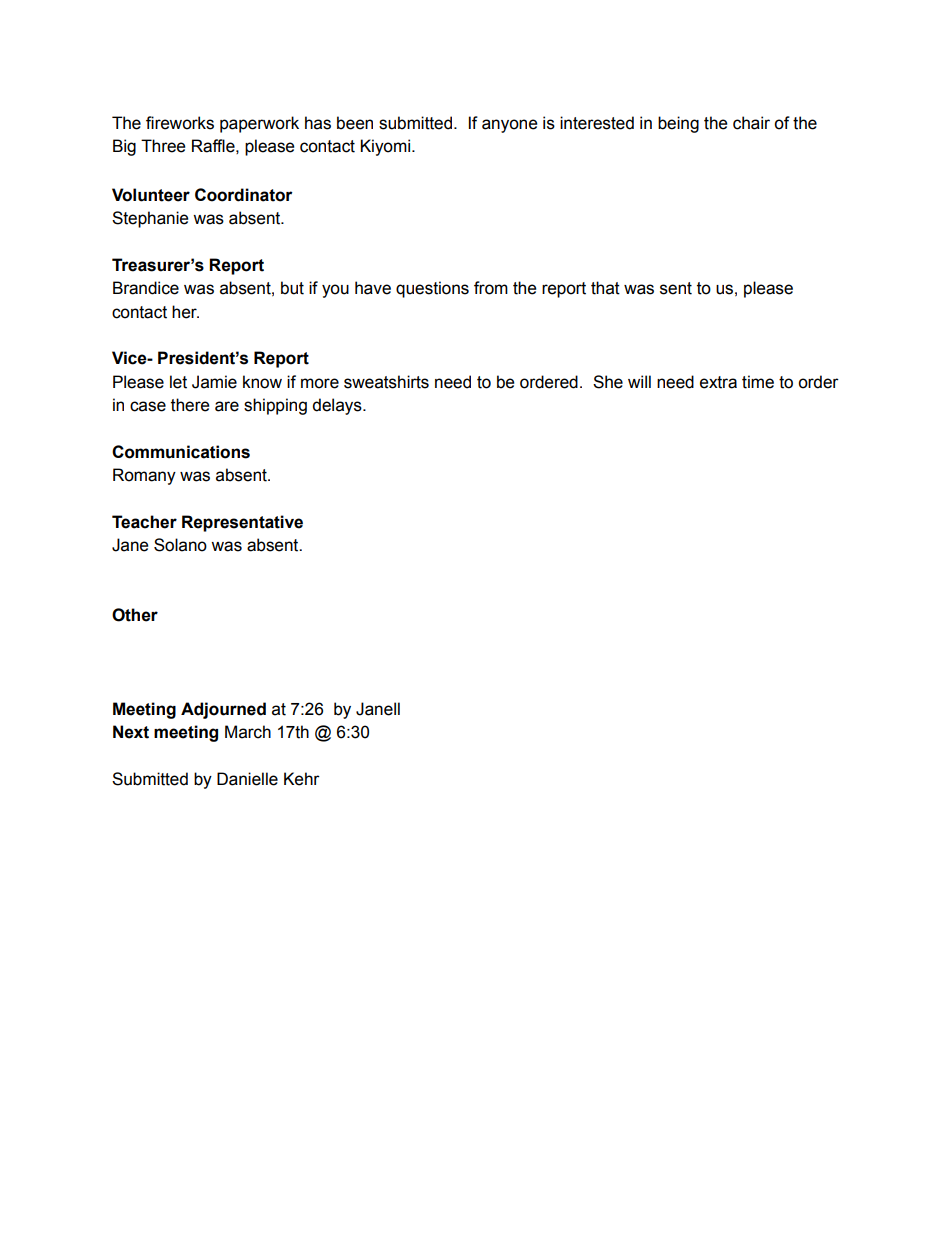 The width and height of the image is (952, 1233). What do you see at coordinates (639, 381) in the image?
I see `will` at bounding box center [639, 381].
